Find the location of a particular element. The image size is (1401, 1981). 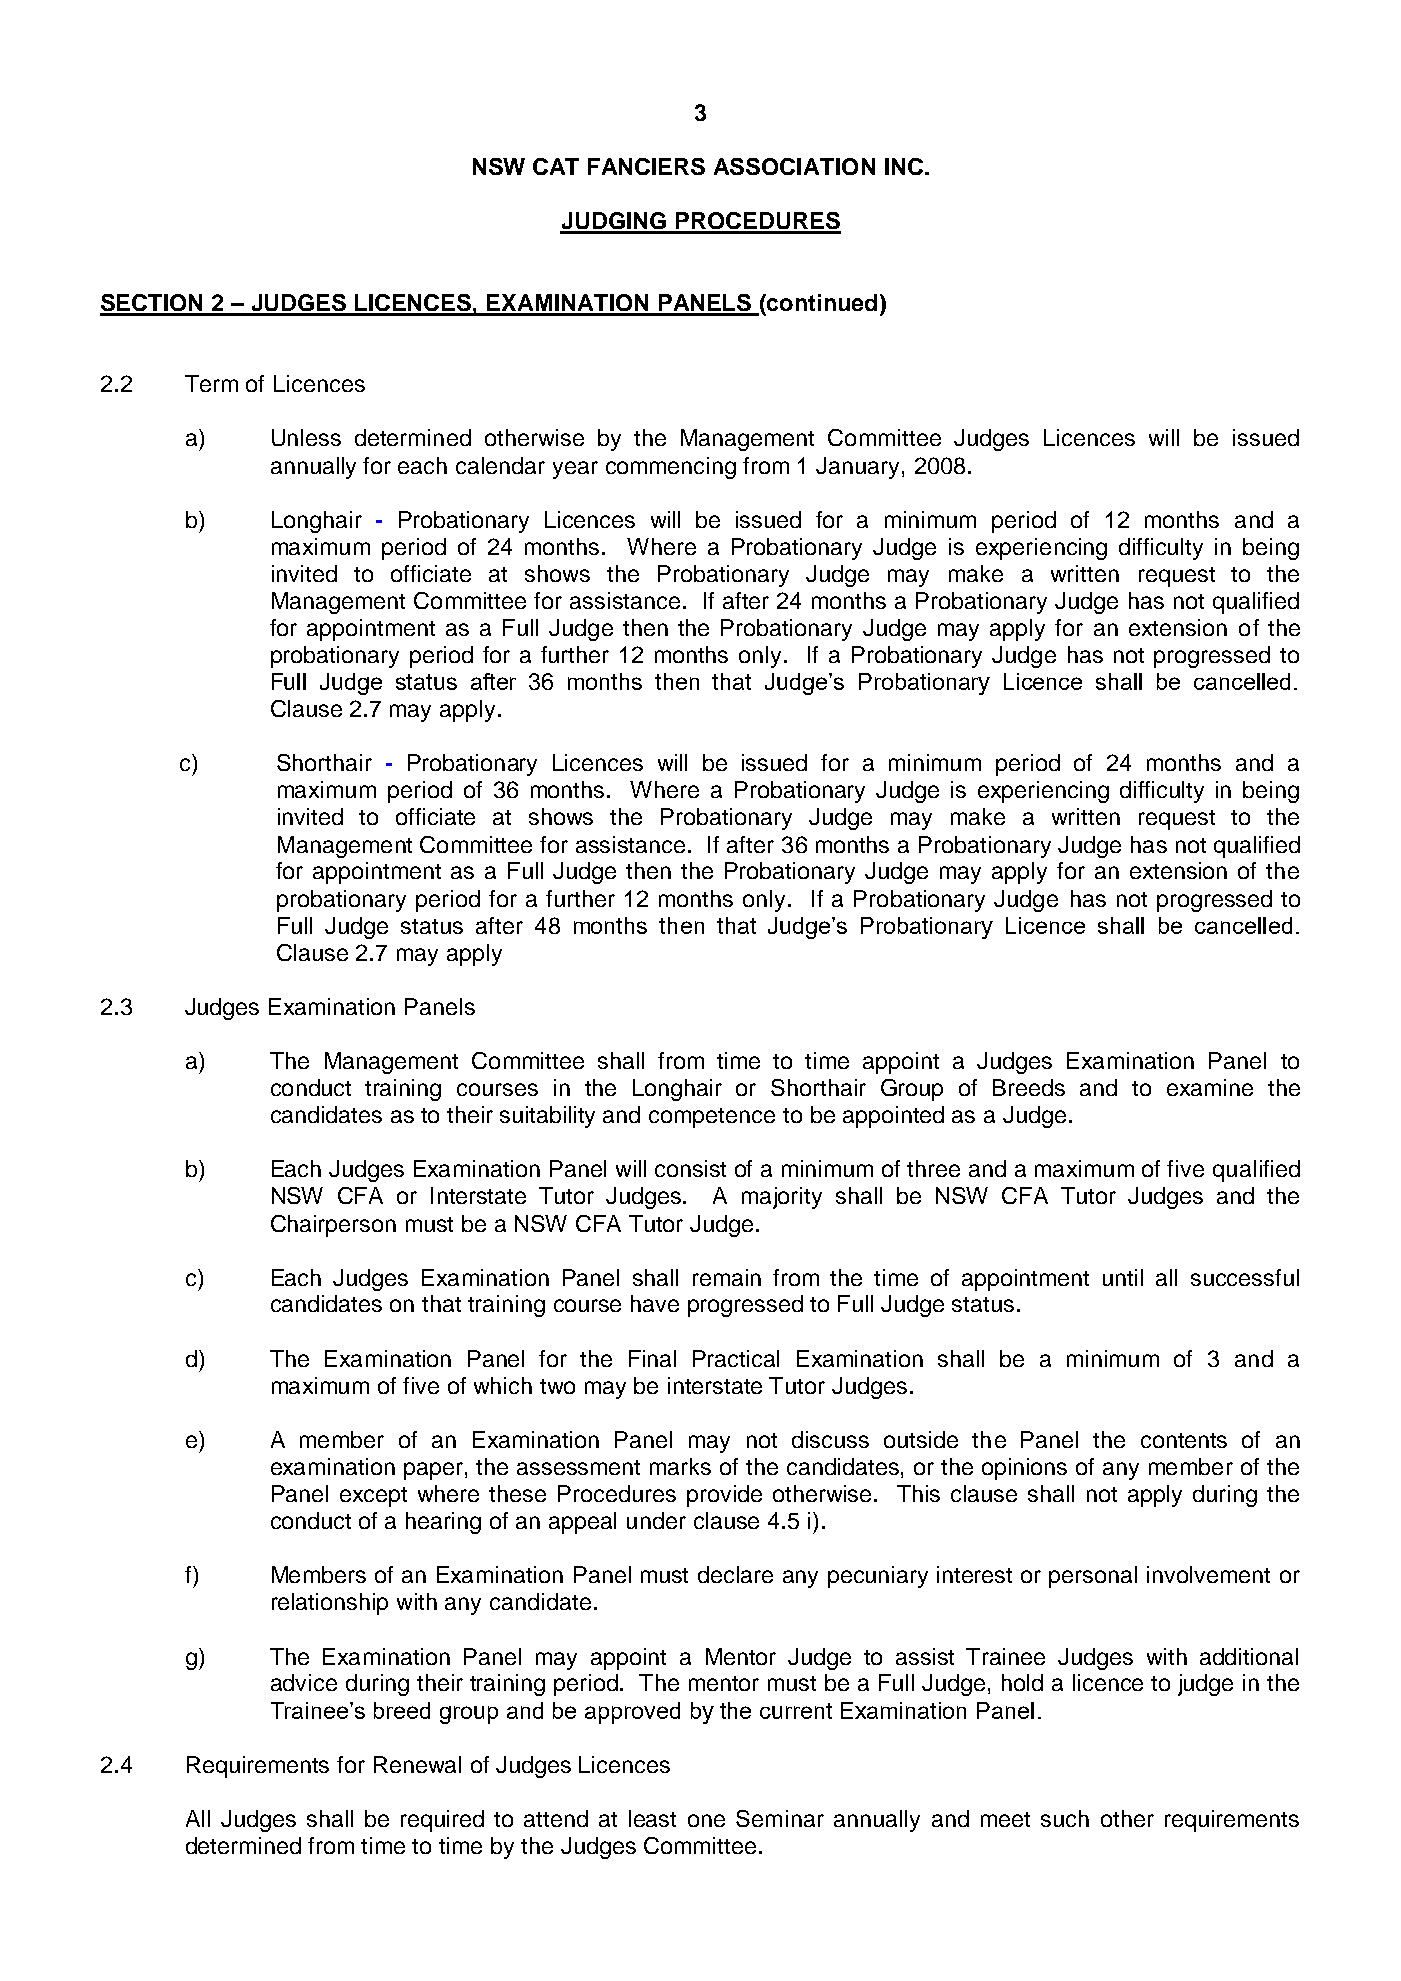

INC is located at coordinates (904, 166).
